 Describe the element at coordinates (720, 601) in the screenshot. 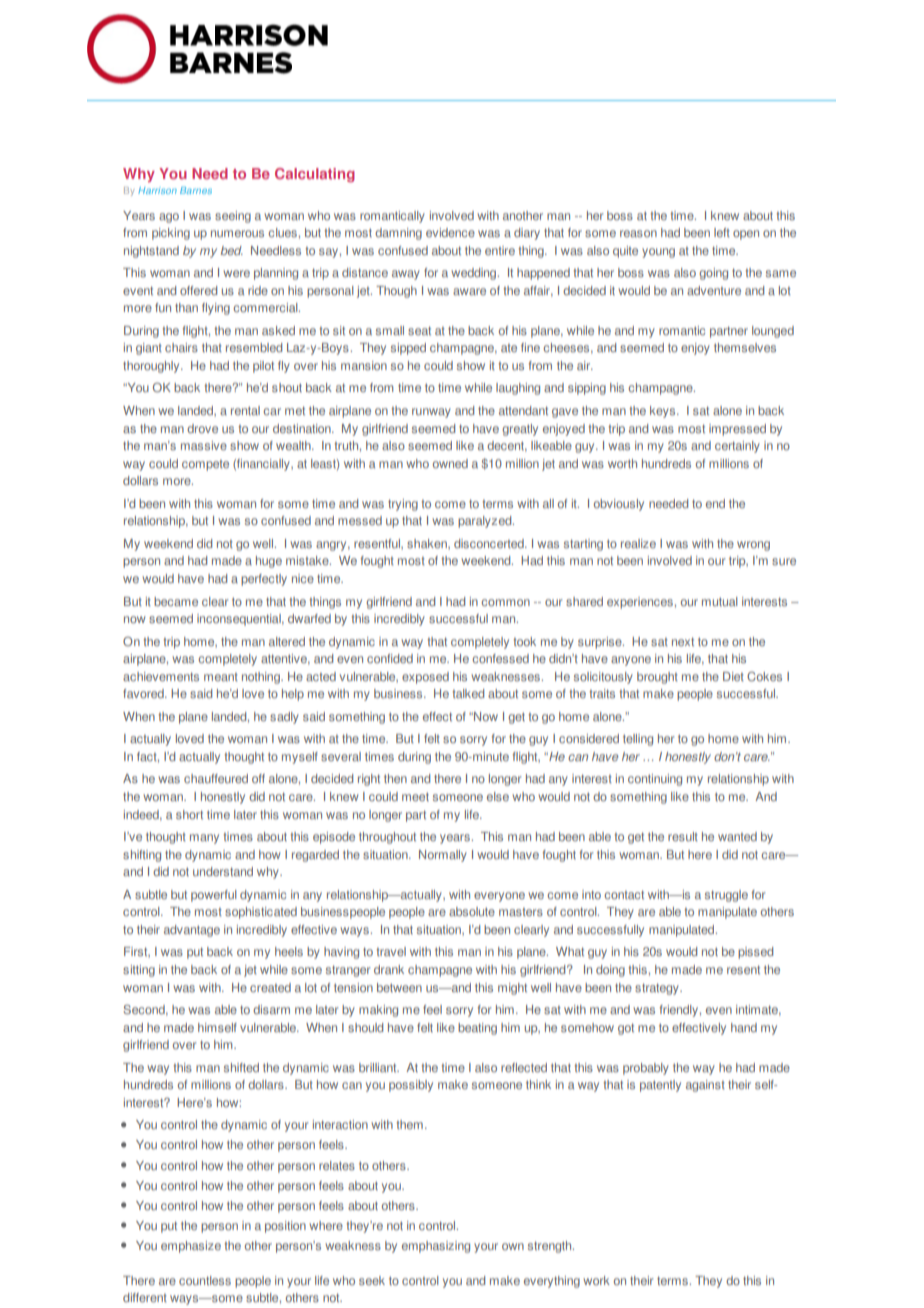

I see `mutual` at that location.
